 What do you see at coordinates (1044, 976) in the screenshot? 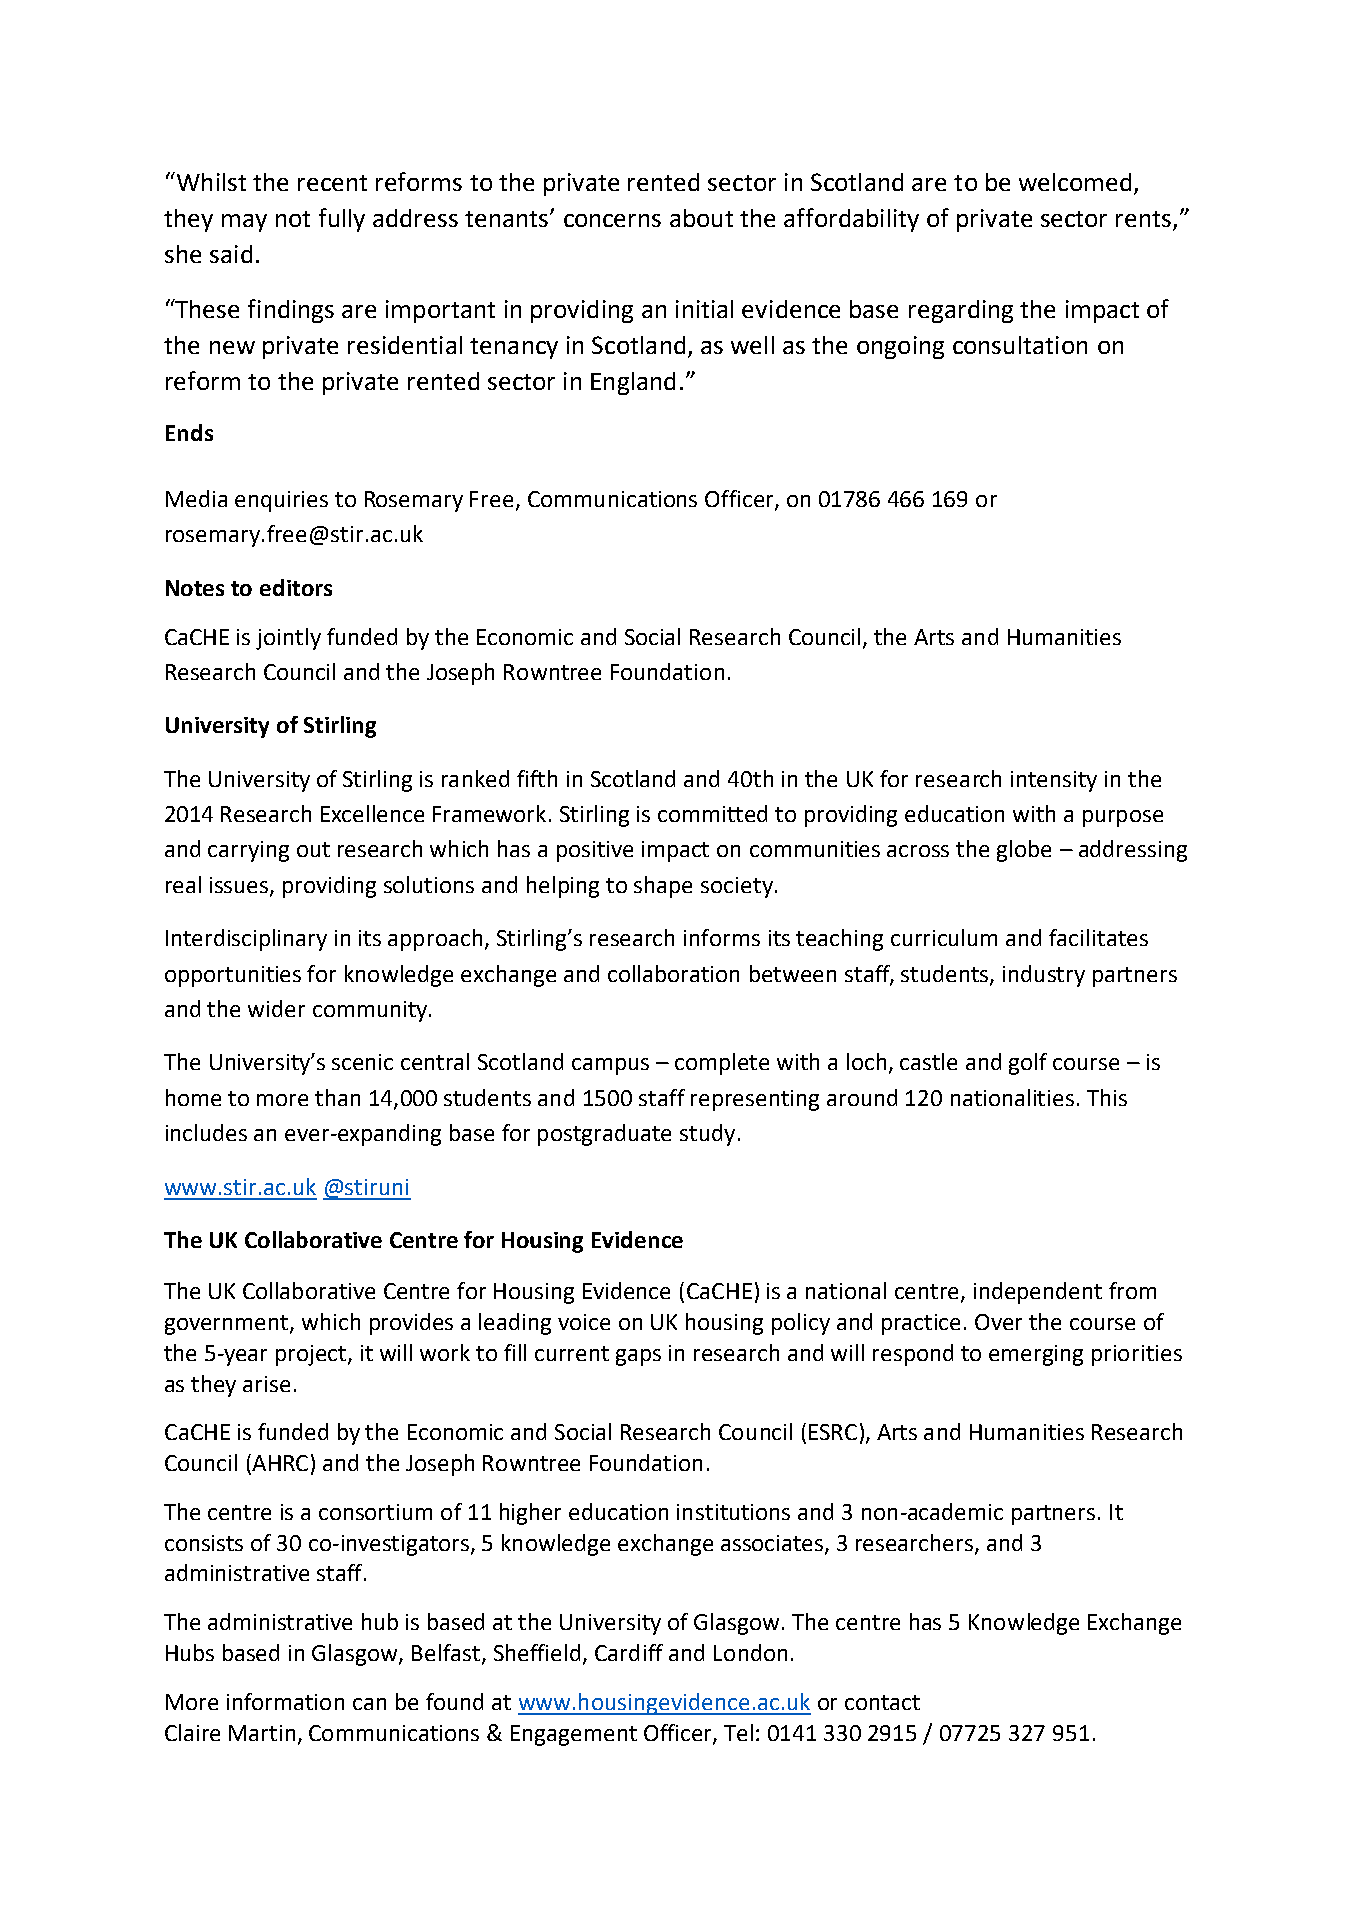
I see `industry` at bounding box center [1044, 976].
